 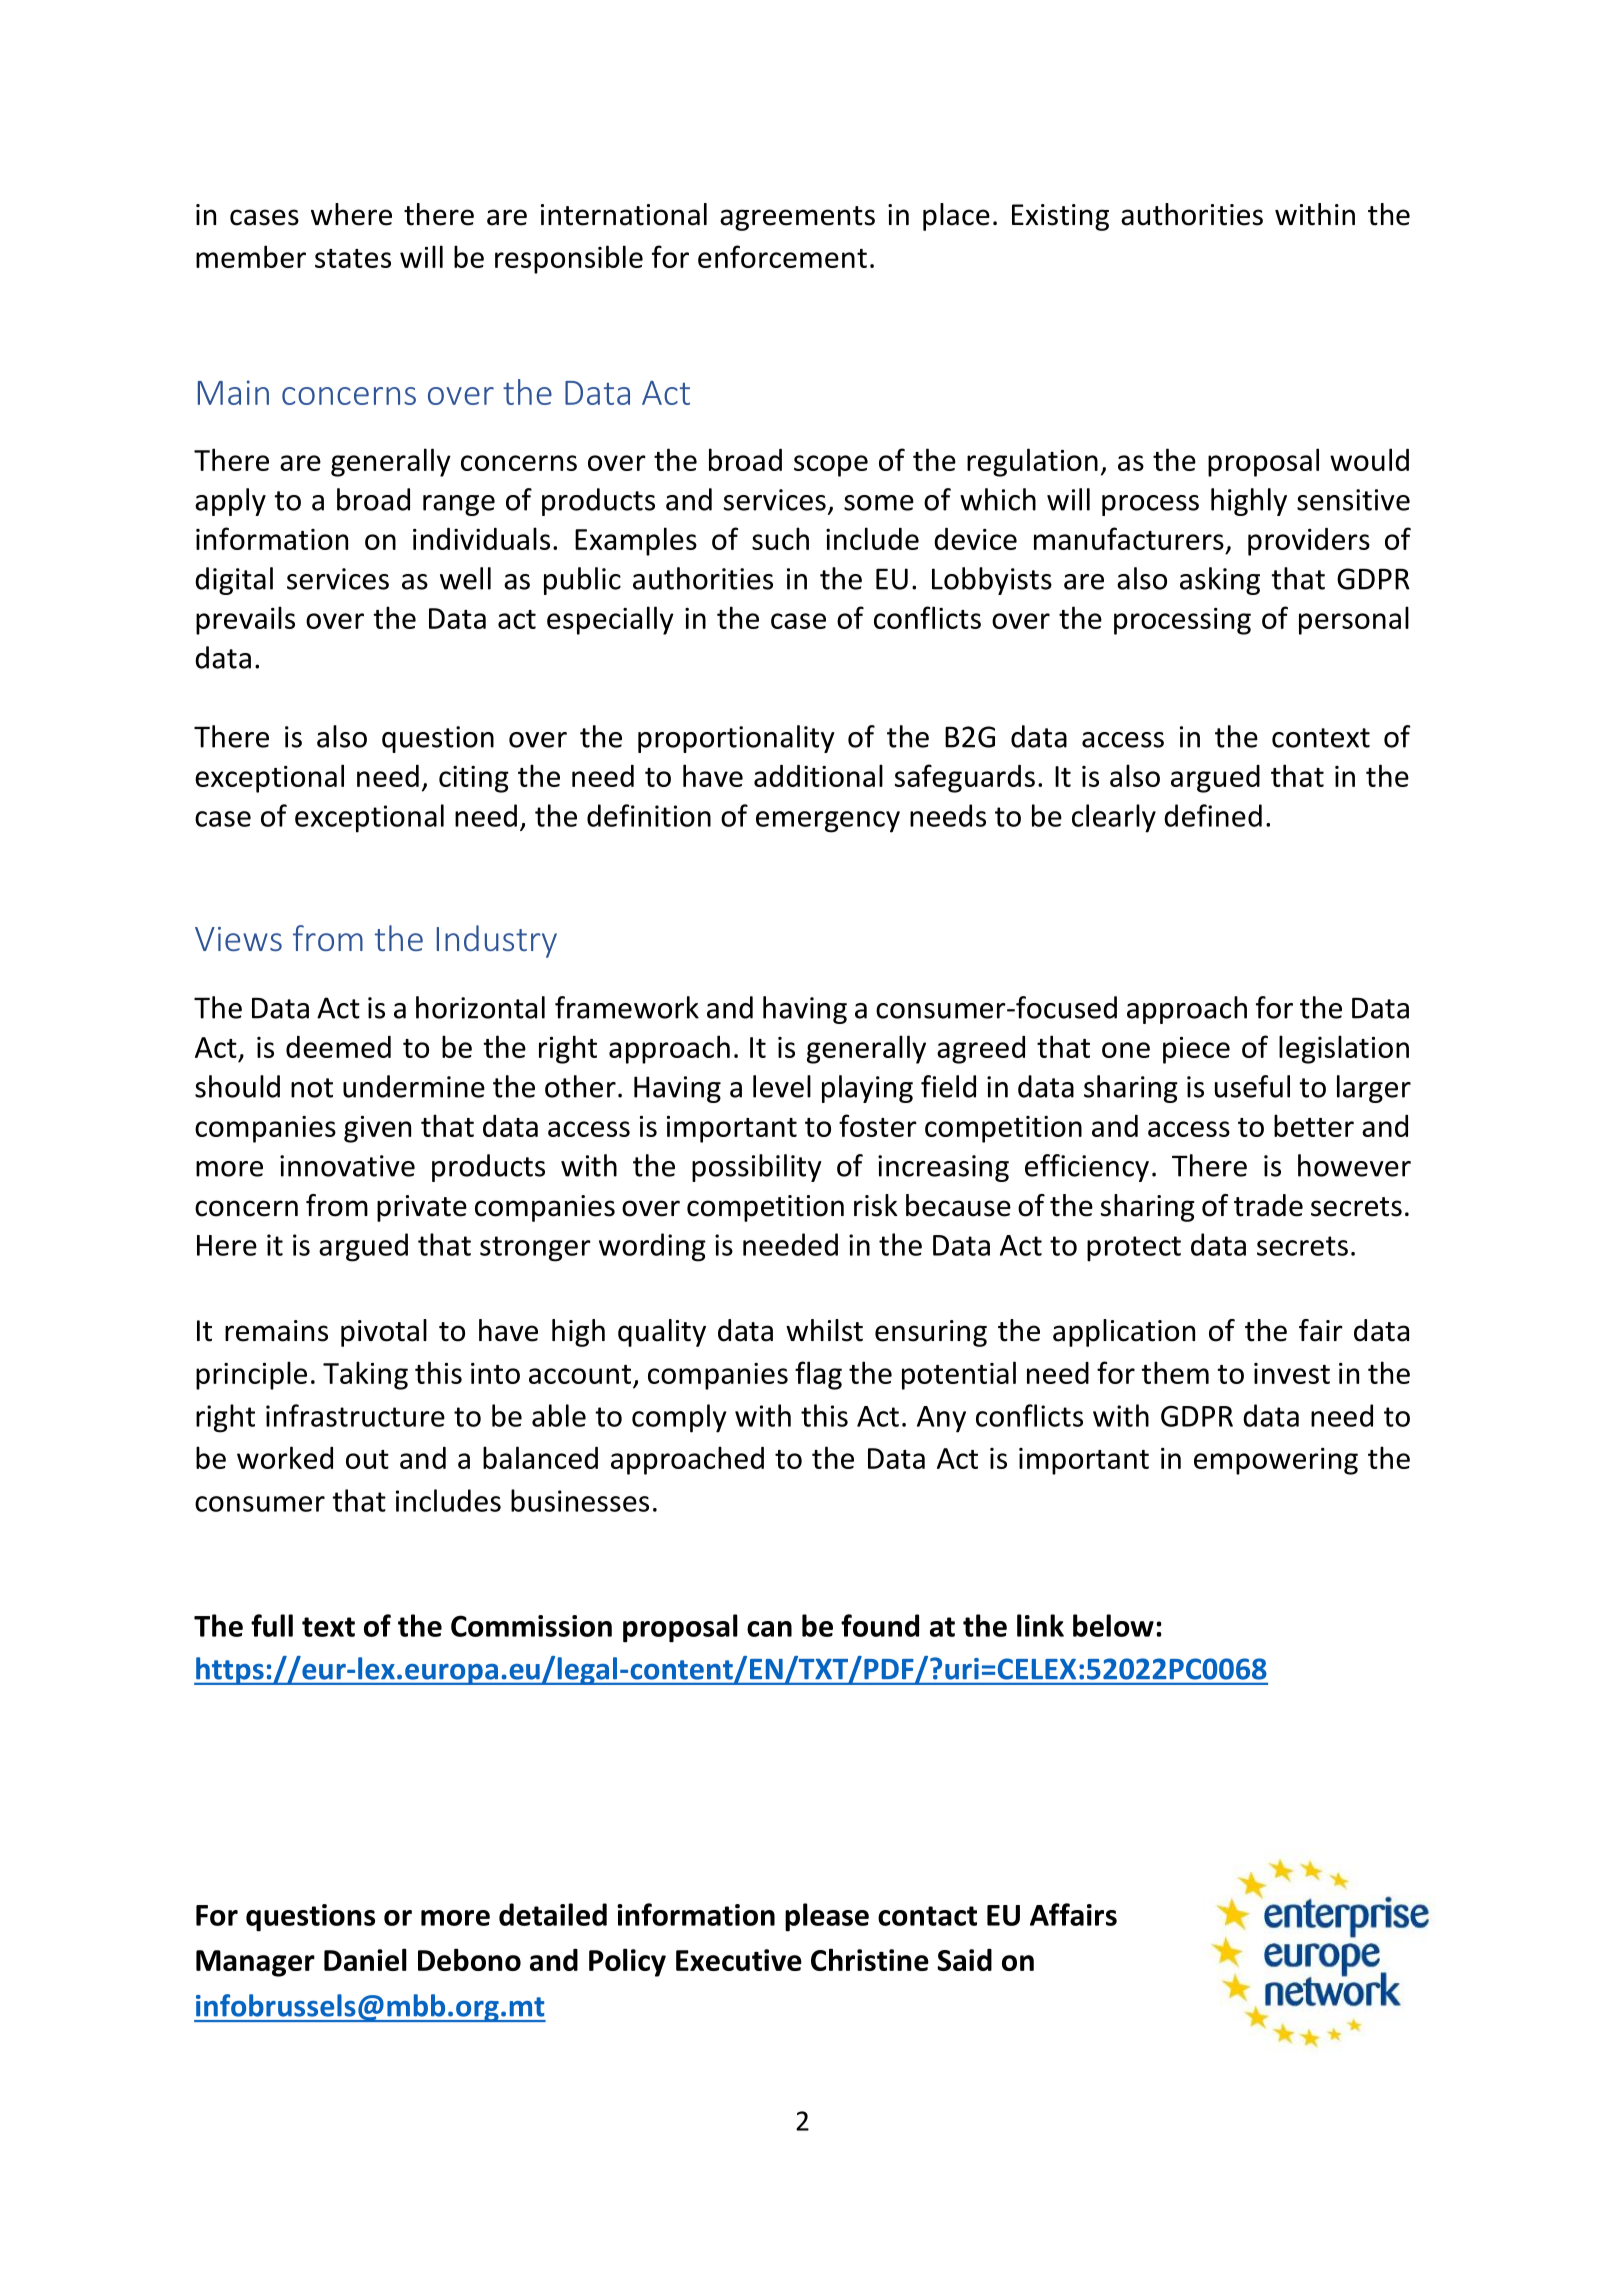 I want to click on useful, so click(x=1252, y=1086).
